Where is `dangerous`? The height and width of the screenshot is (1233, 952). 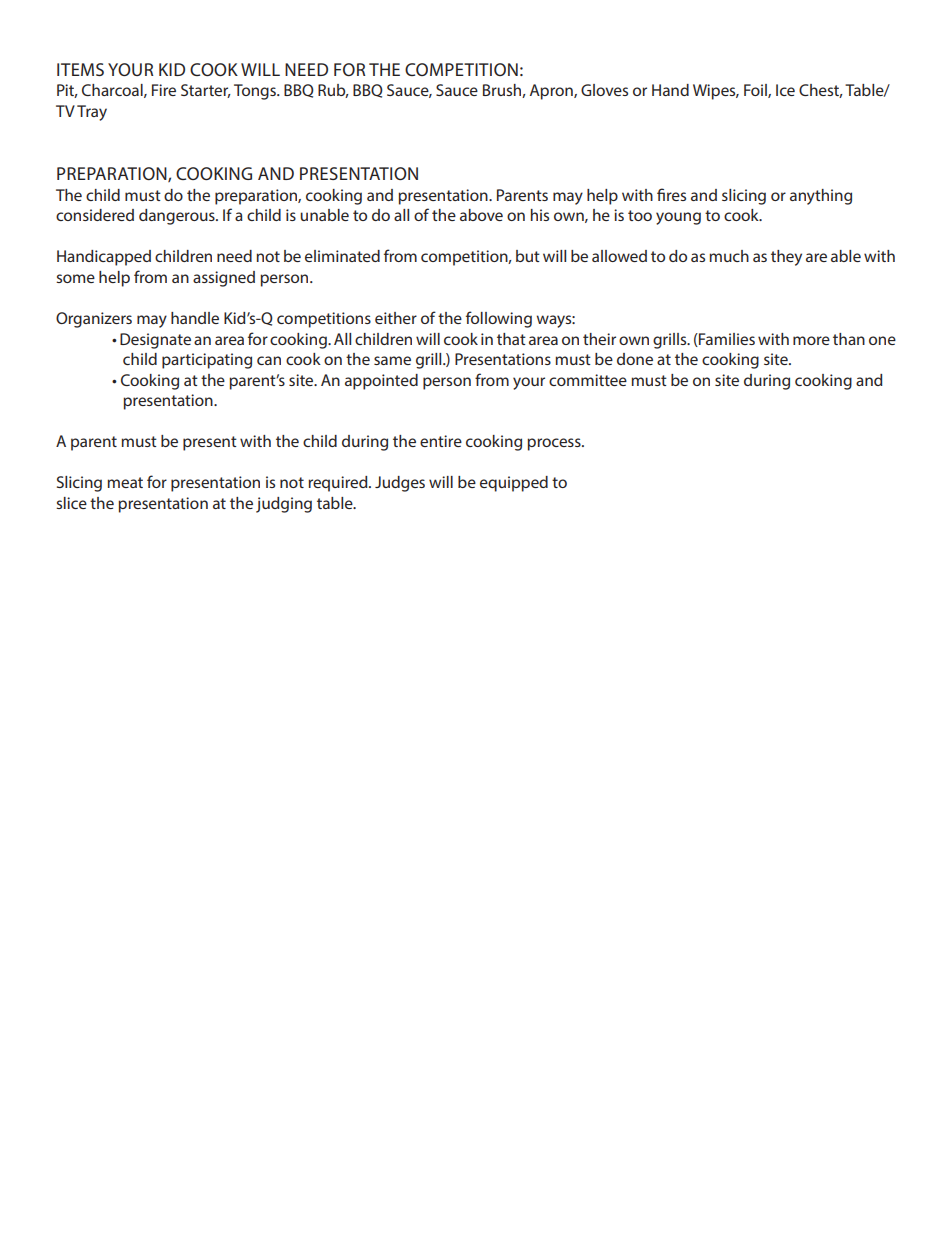
dangerous is located at coordinates (178, 217).
